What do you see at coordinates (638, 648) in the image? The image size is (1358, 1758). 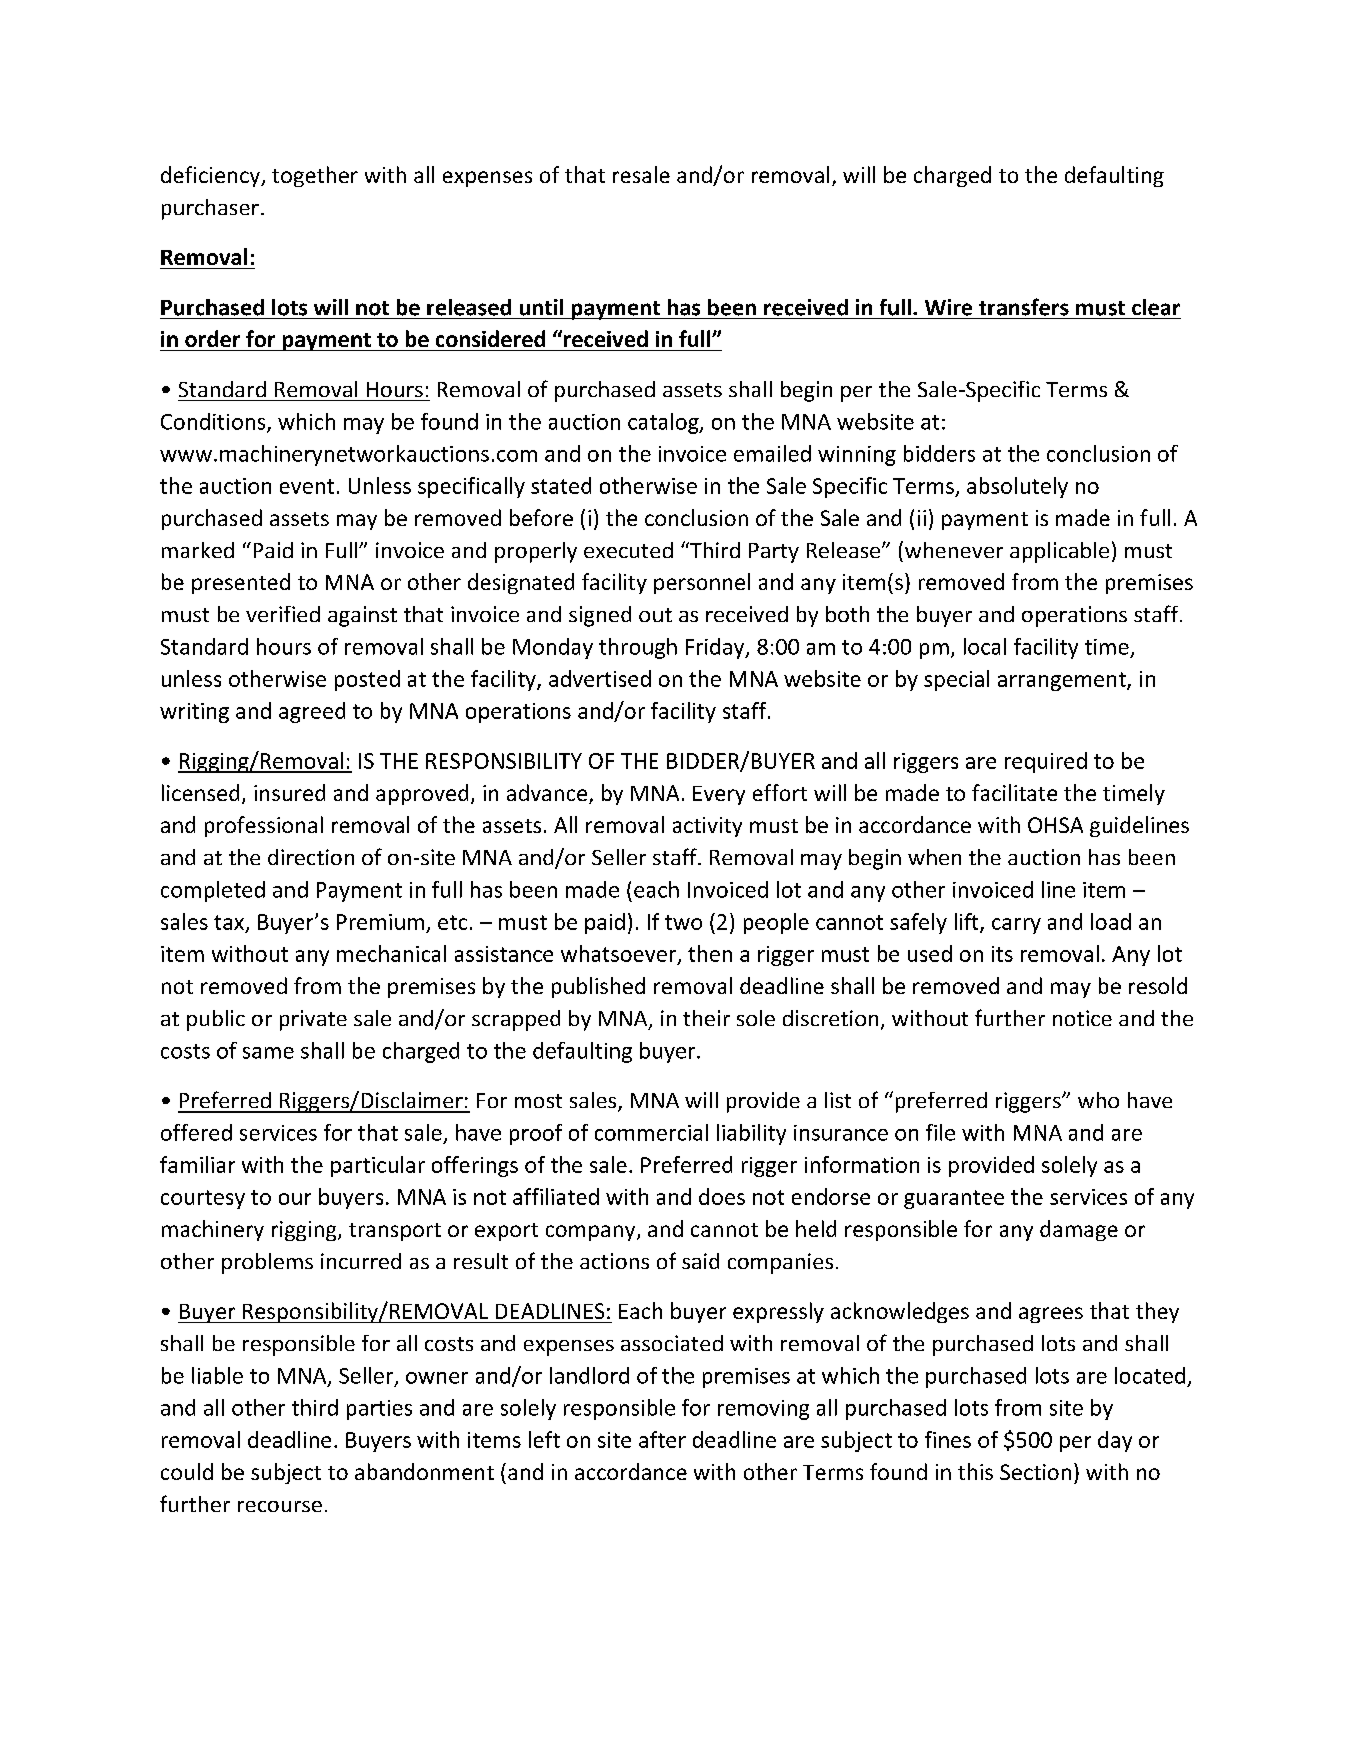 I see `through` at bounding box center [638, 648].
